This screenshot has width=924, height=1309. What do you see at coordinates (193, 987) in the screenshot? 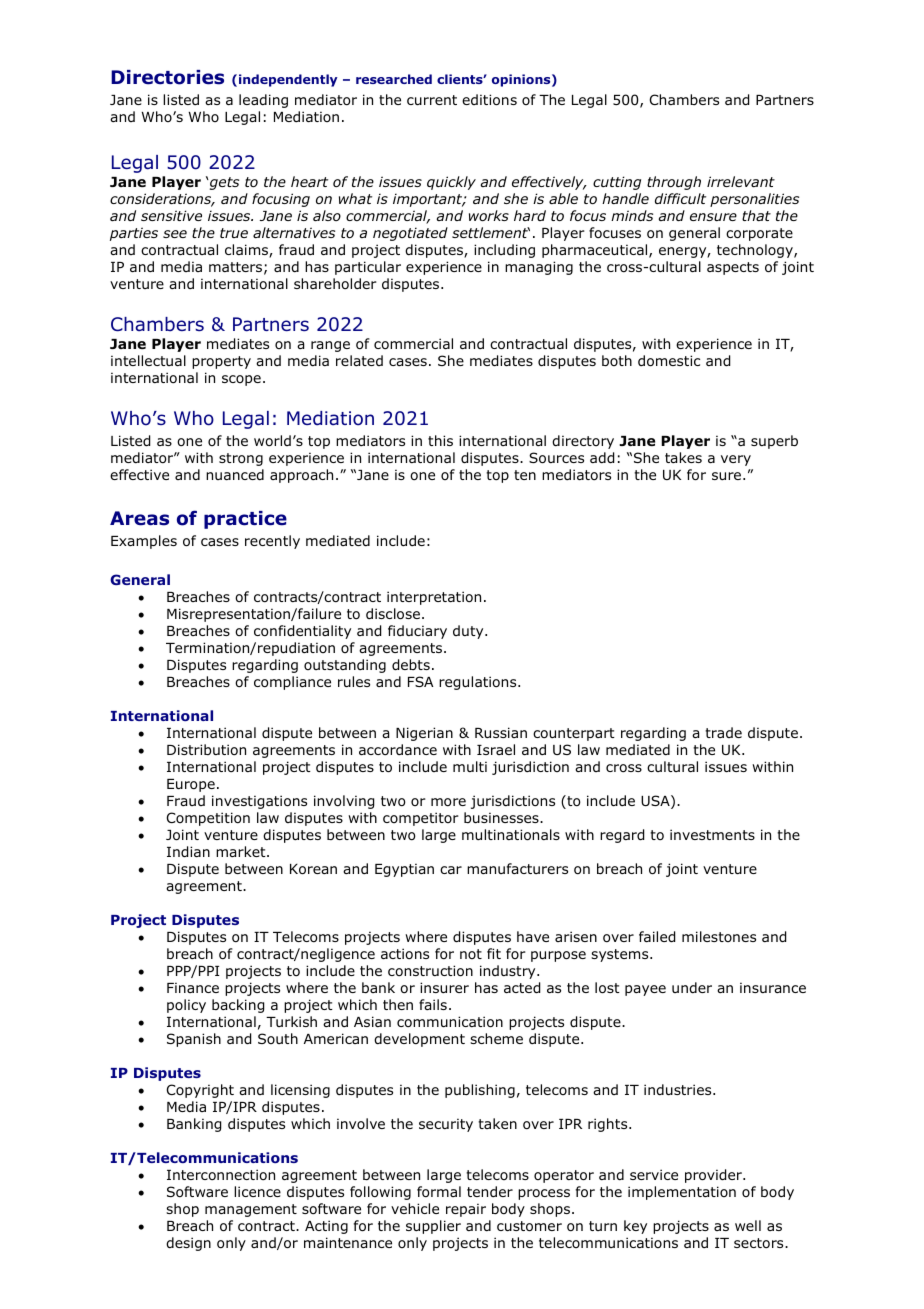
I see `Finance` at bounding box center [193, 987].
